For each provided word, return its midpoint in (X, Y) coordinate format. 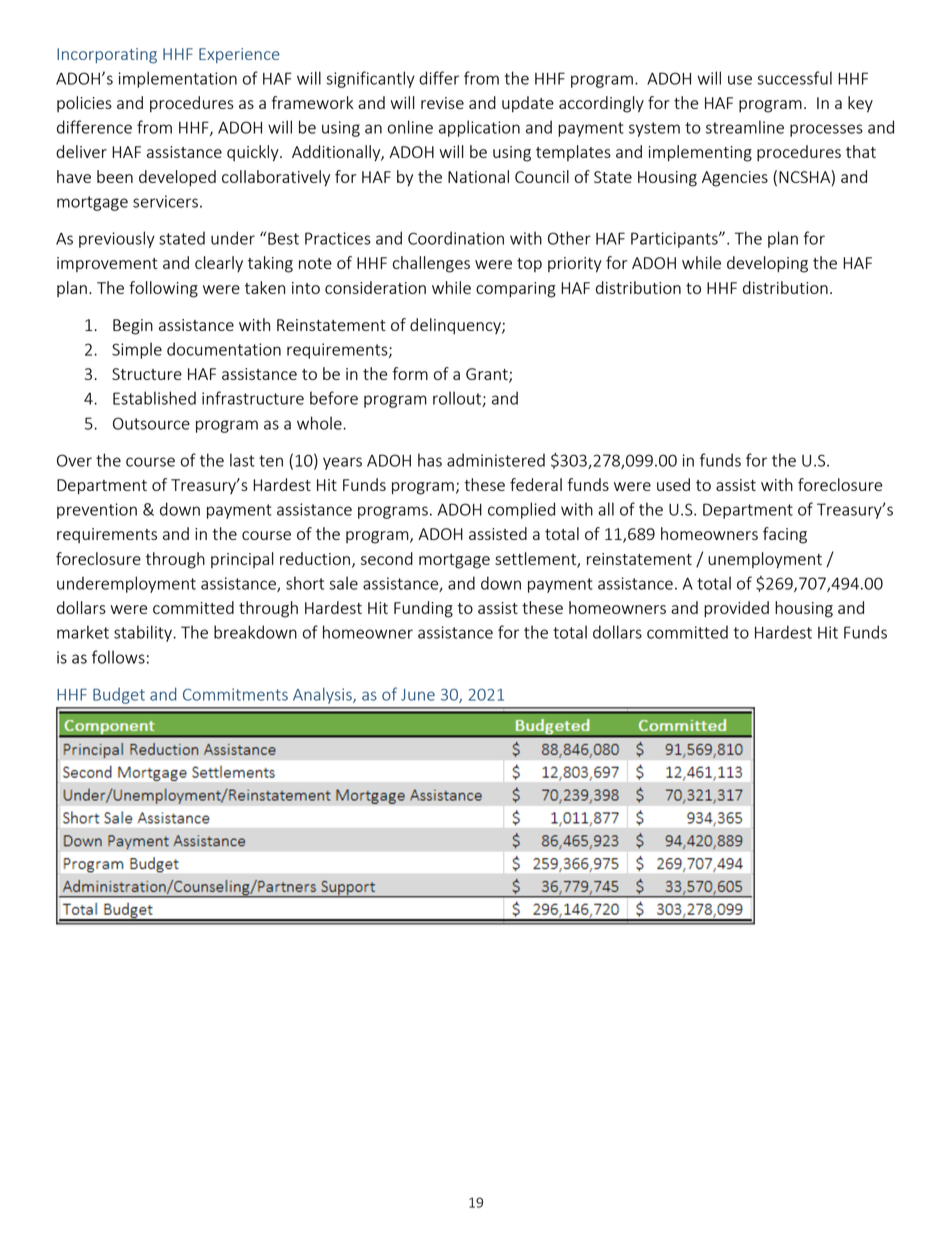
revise (442, 103)
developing (767, 264)
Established (154, 398)
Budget (119, 696)
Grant (488, 375)
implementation (178, 79)
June (418, 695)
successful (794, 78)
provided (736, 609)
